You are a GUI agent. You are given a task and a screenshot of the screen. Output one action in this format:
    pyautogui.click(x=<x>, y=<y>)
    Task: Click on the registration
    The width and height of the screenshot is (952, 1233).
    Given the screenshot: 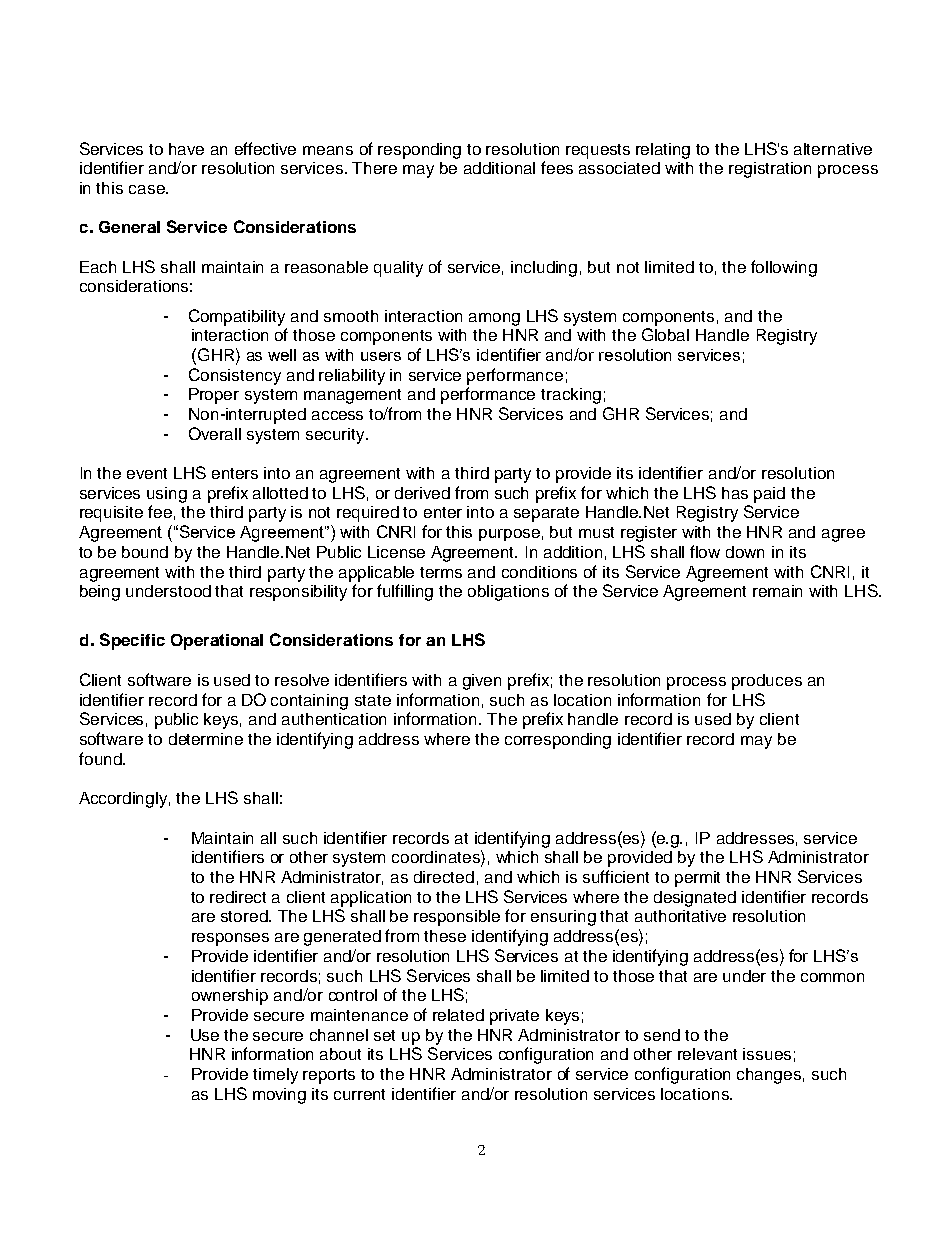 What is the action you would take?
    pyautogui.click(x=770, y=170)
